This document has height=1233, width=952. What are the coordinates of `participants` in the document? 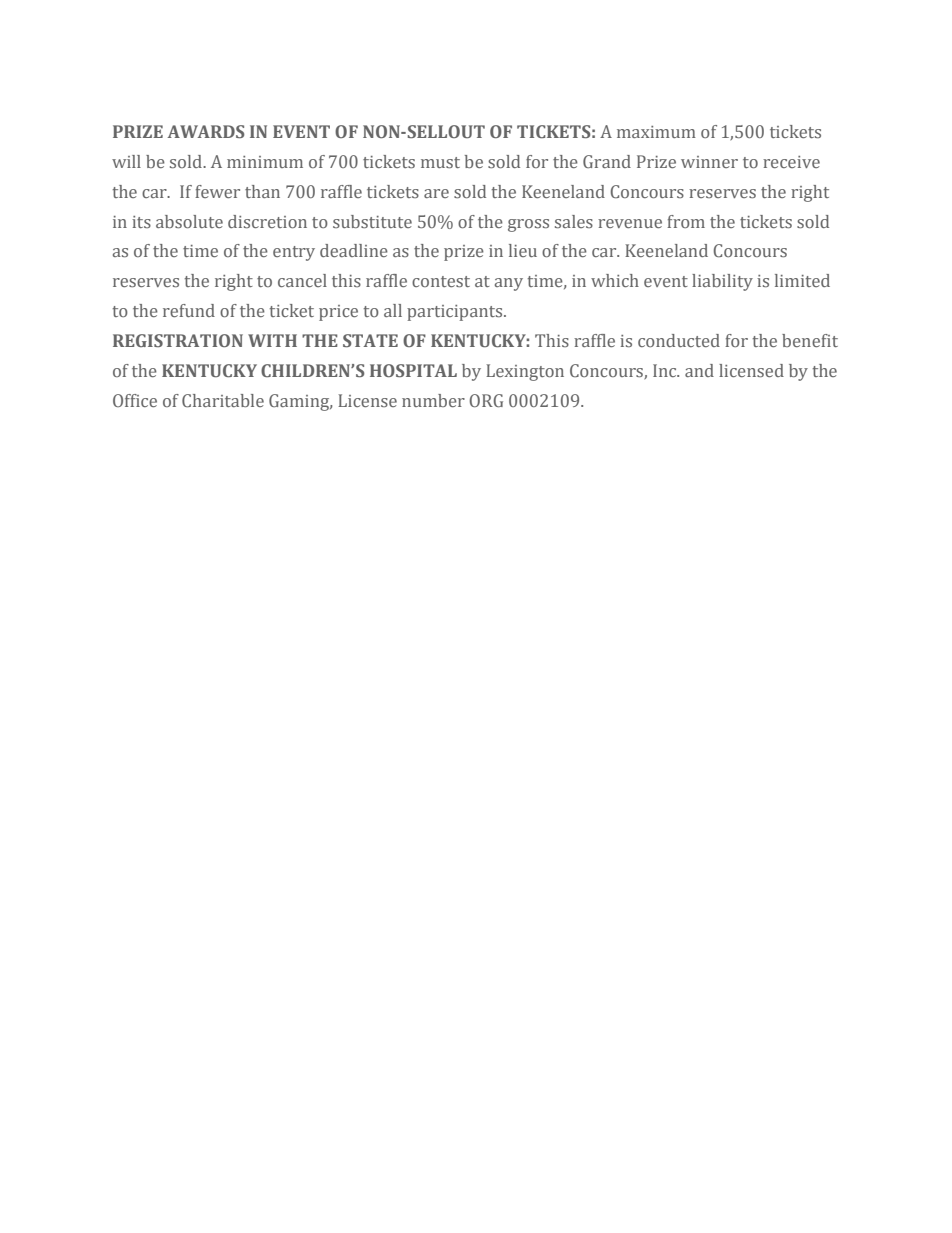 It's located at (456, 313).
